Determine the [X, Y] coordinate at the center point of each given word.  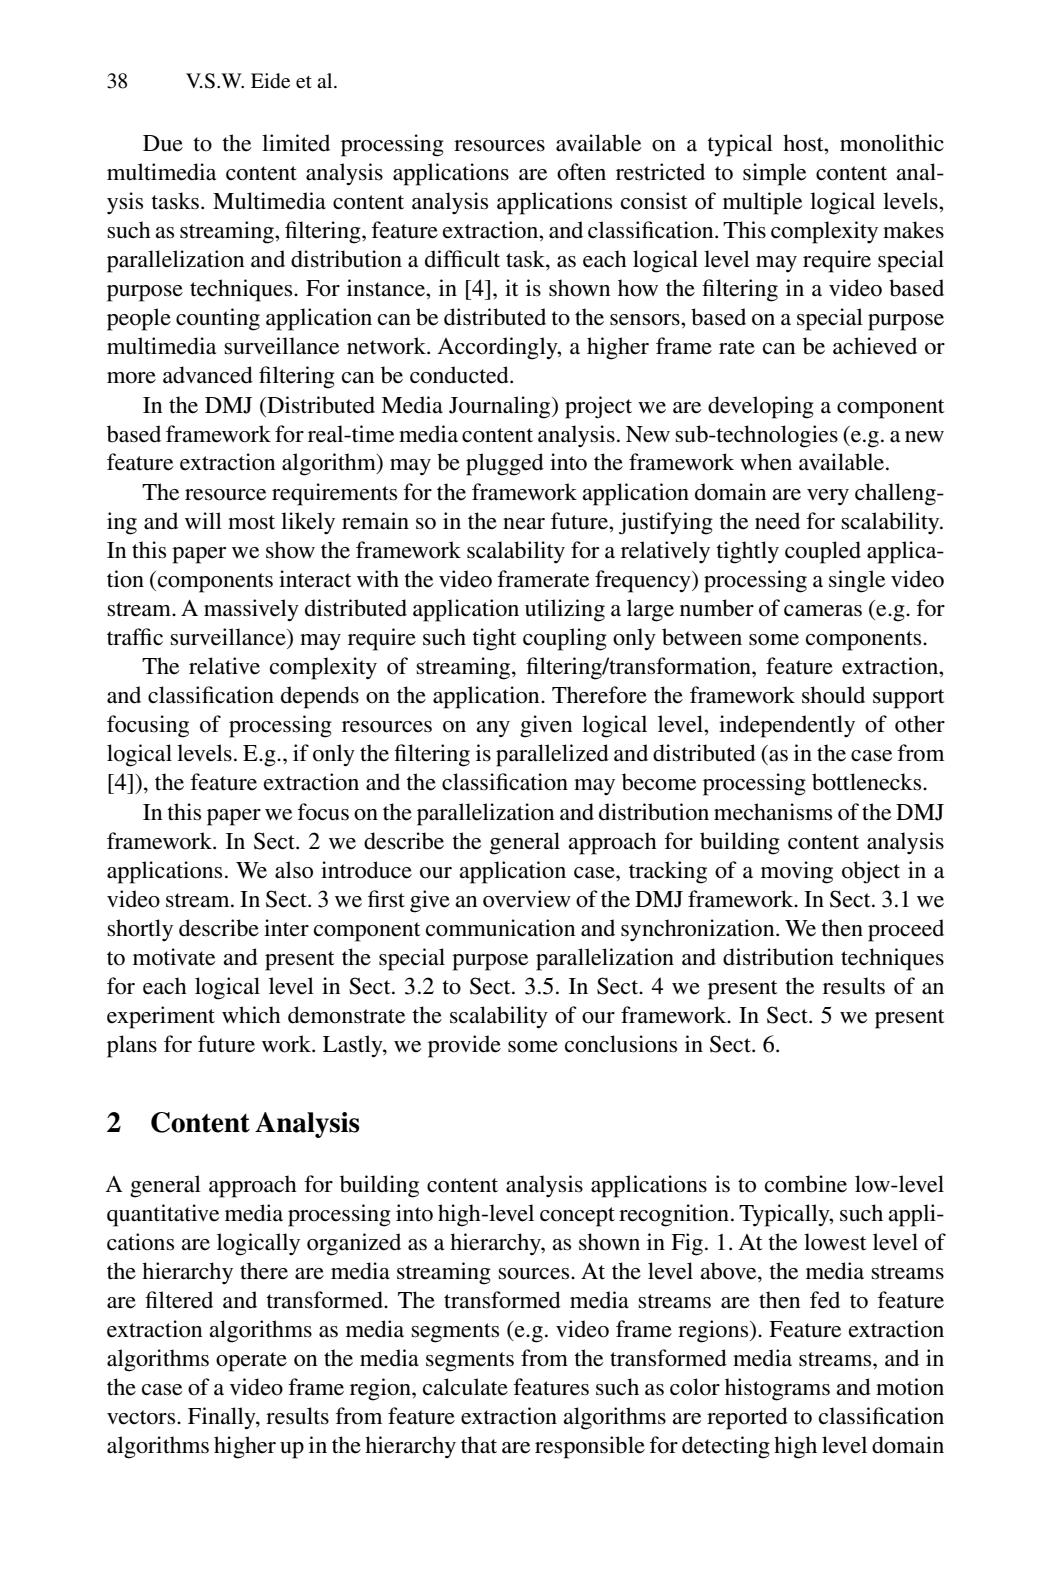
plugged [505, 464]
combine [806, 1184]
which [251, 1014]
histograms [777, 1389]
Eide [270, 81]
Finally [223, 1418]
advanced [208, 375]
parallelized [552, 755]
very [828, 497]
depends [320, 697]
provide [464, 1046]
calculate [465, 1387]
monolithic [892, 143]
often [581, 172]
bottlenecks [868, 782]
